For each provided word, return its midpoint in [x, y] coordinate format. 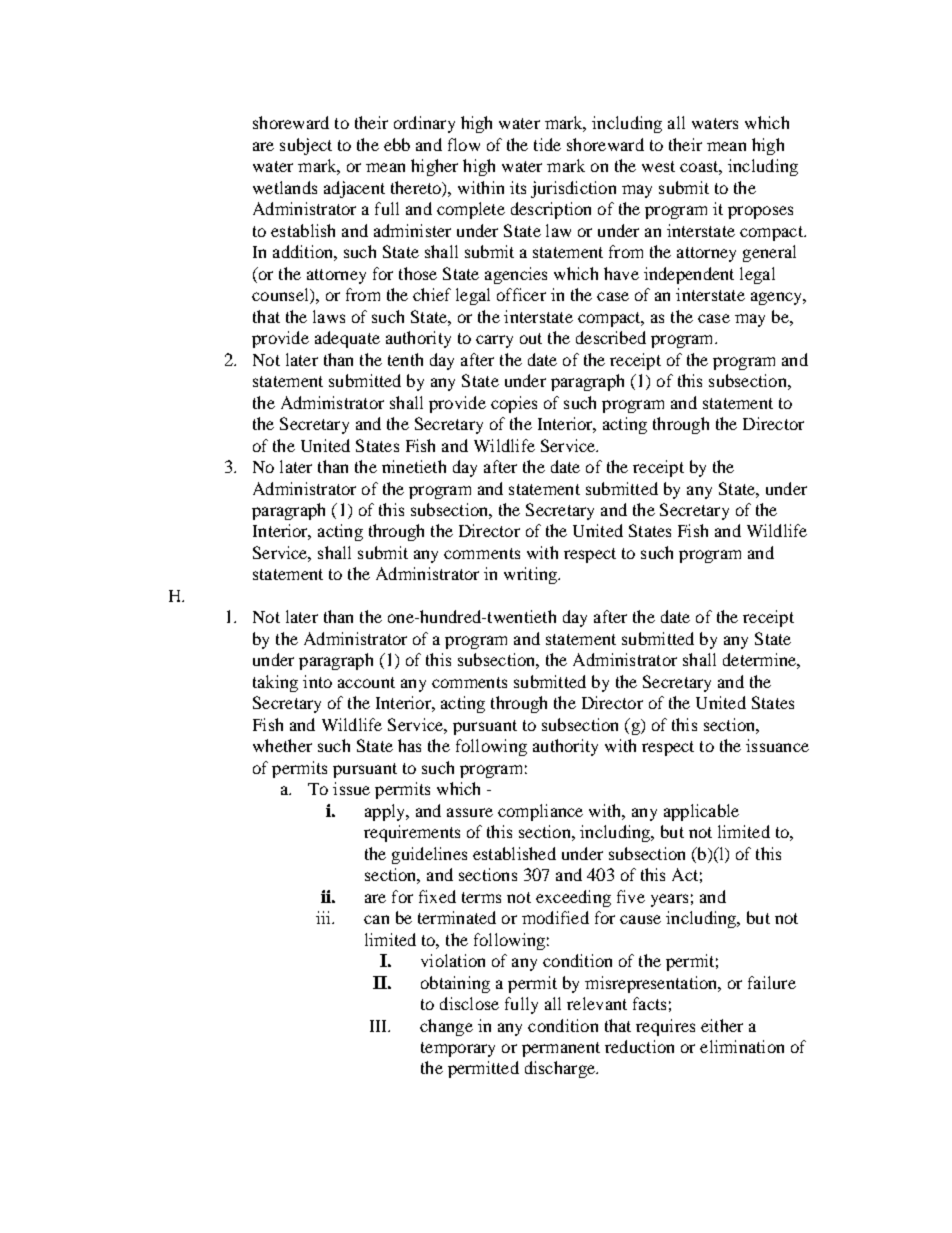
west [658, 166]
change [446, 1027]
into [317, 681]
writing [531, 575]
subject [306, 146]
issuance [777, 745]
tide [547, 144]
